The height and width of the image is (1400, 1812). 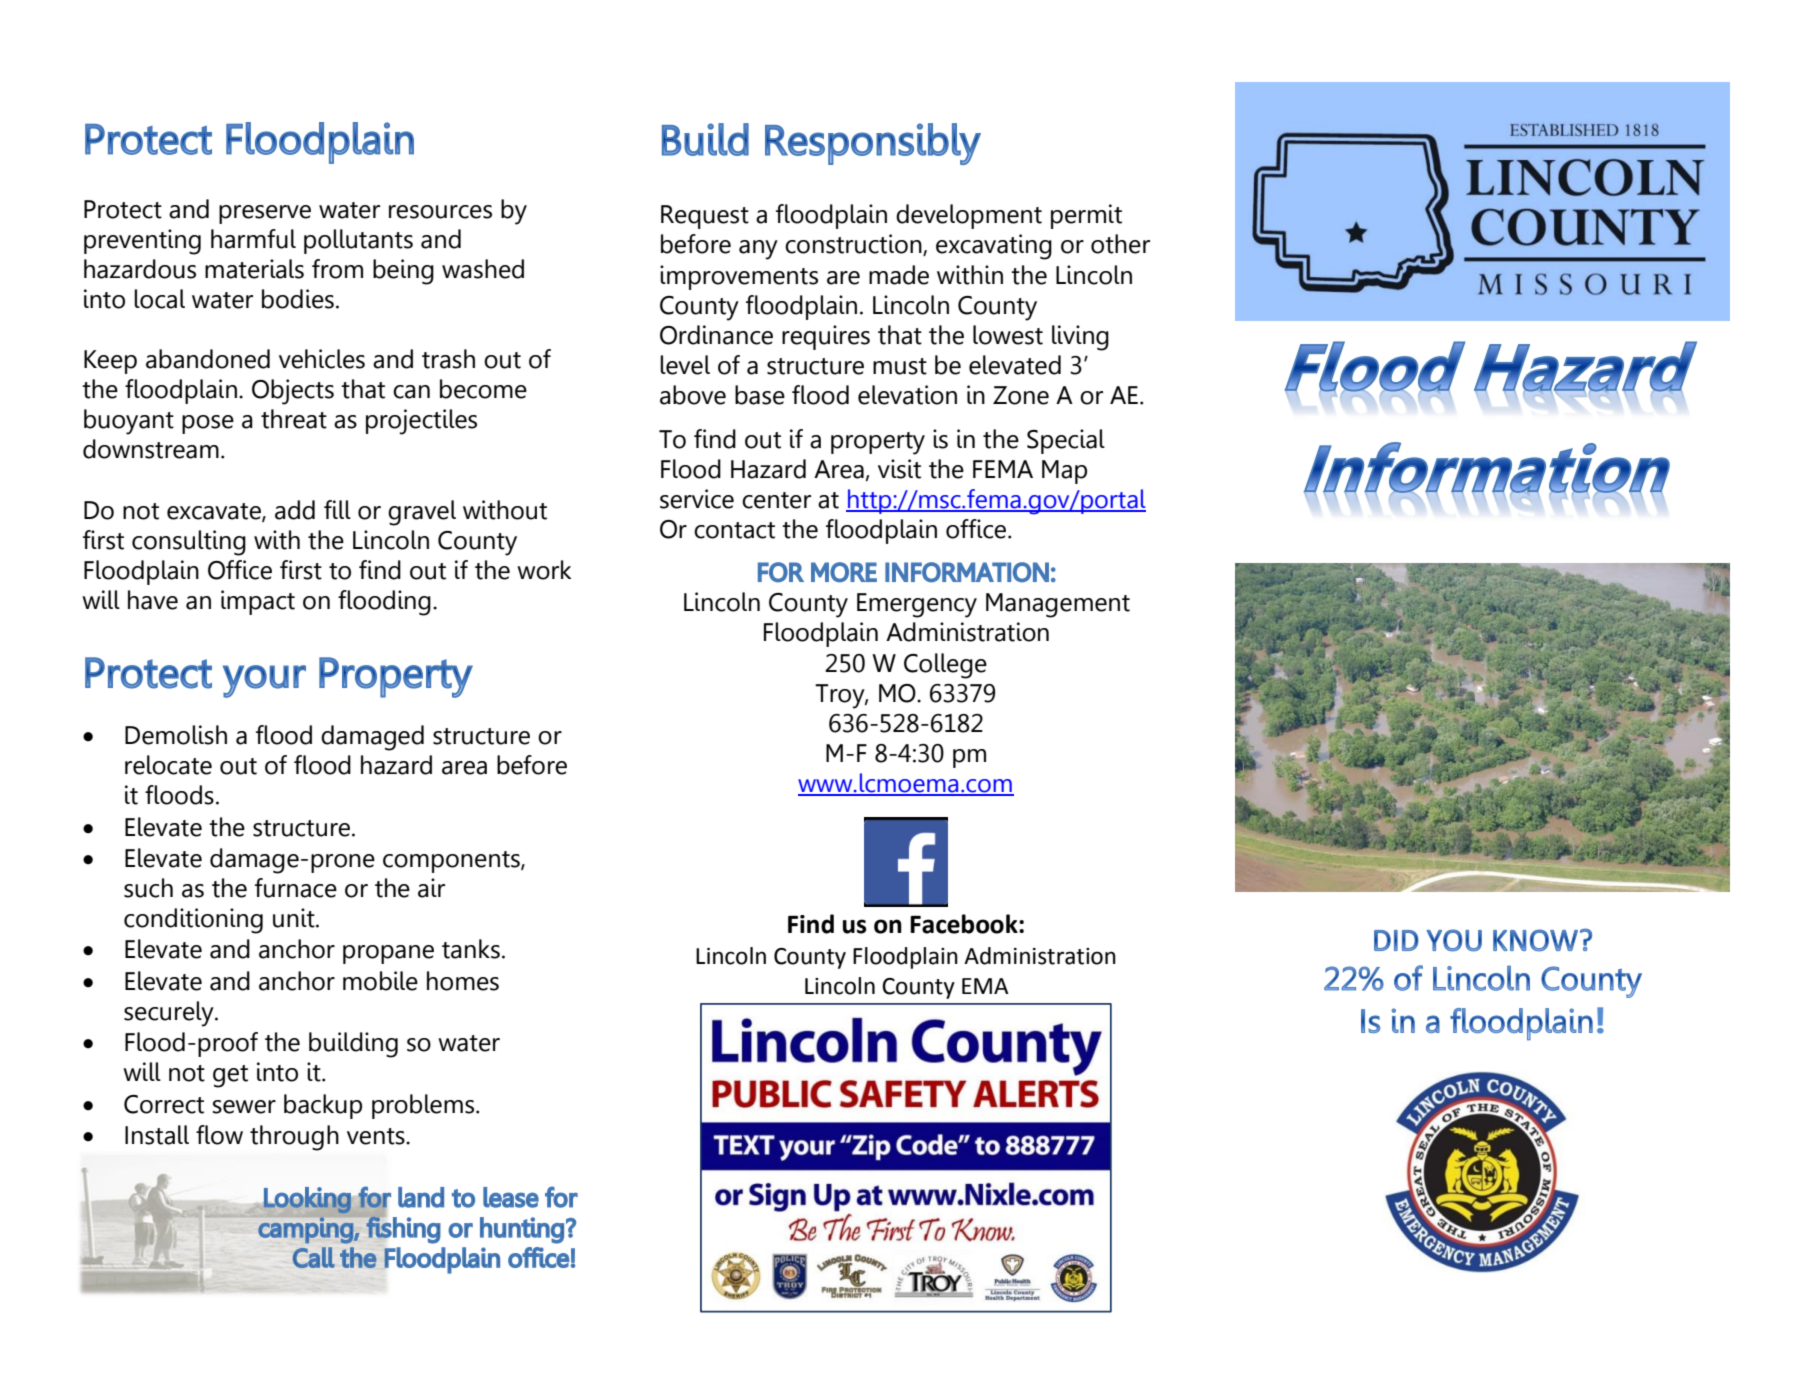 I want to click on sewer, so click(x=244, y=1107).
